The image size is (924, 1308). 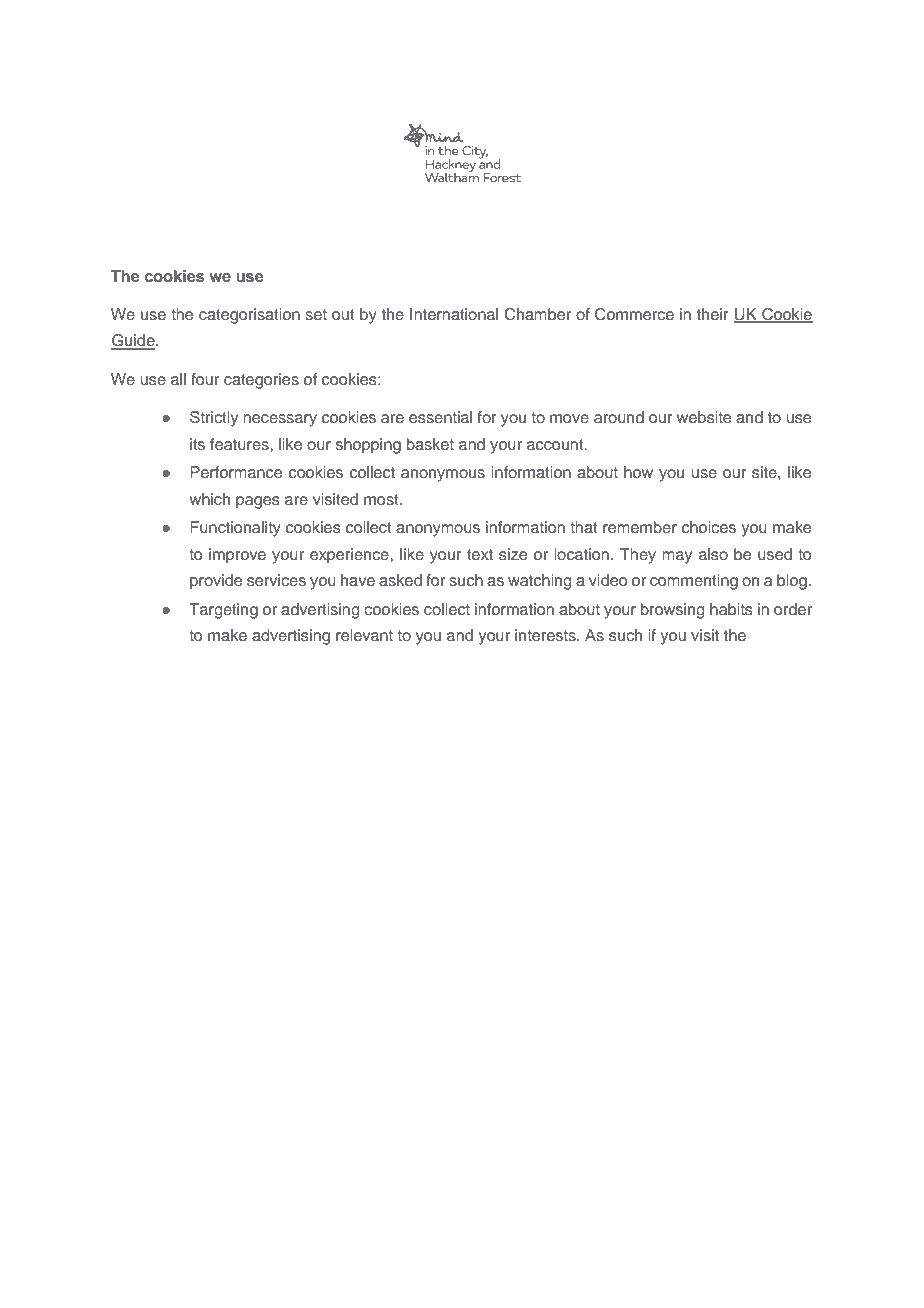 What do you see at coordinates (454, 314) in the screenshot?
I see `International` at bounding box center [454, 314].
